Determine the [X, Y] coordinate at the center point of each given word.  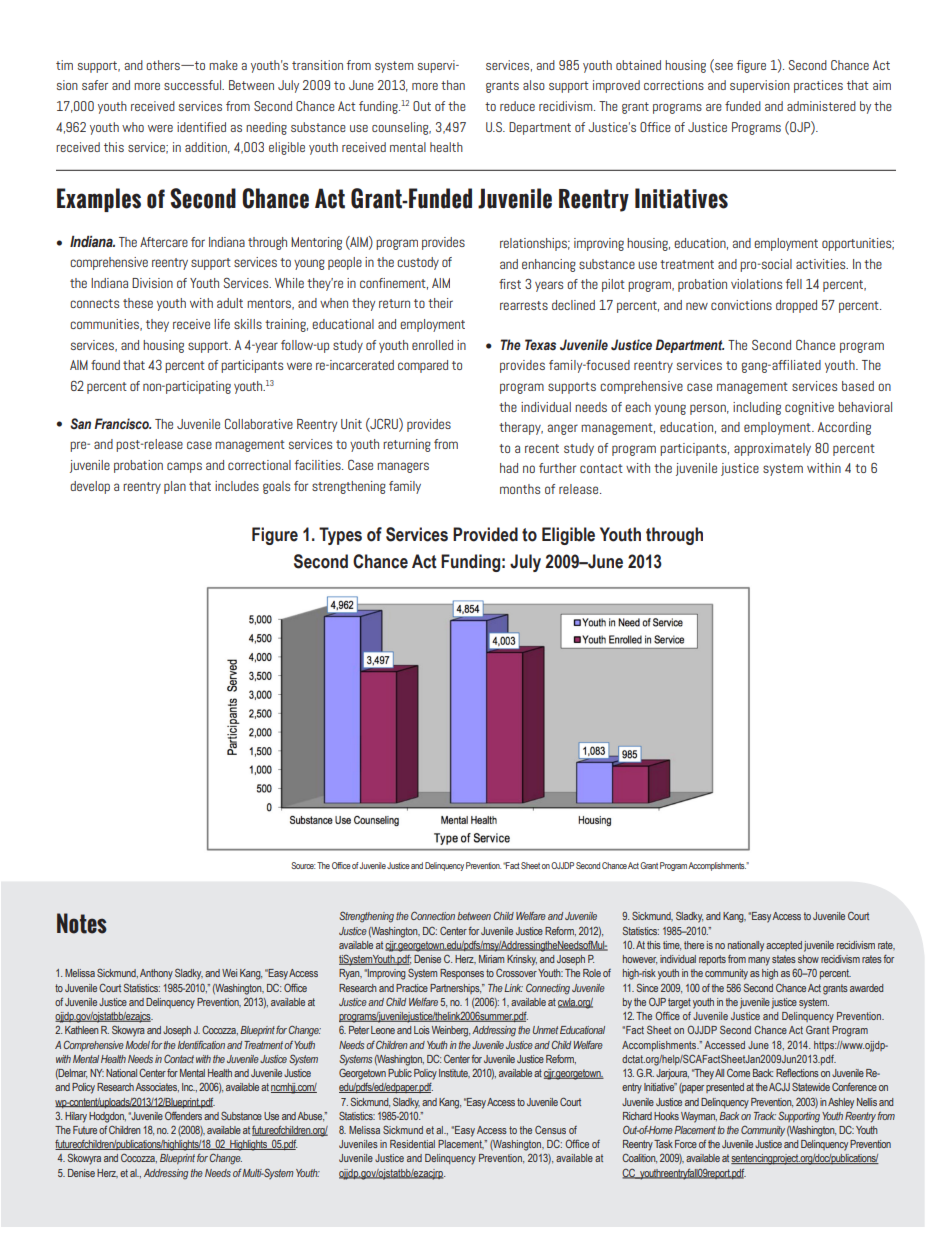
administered [821, 106]
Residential [412, 1144]
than [453, 85]
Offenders [183, 1115]
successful [193, 85]
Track [765, 1116]
